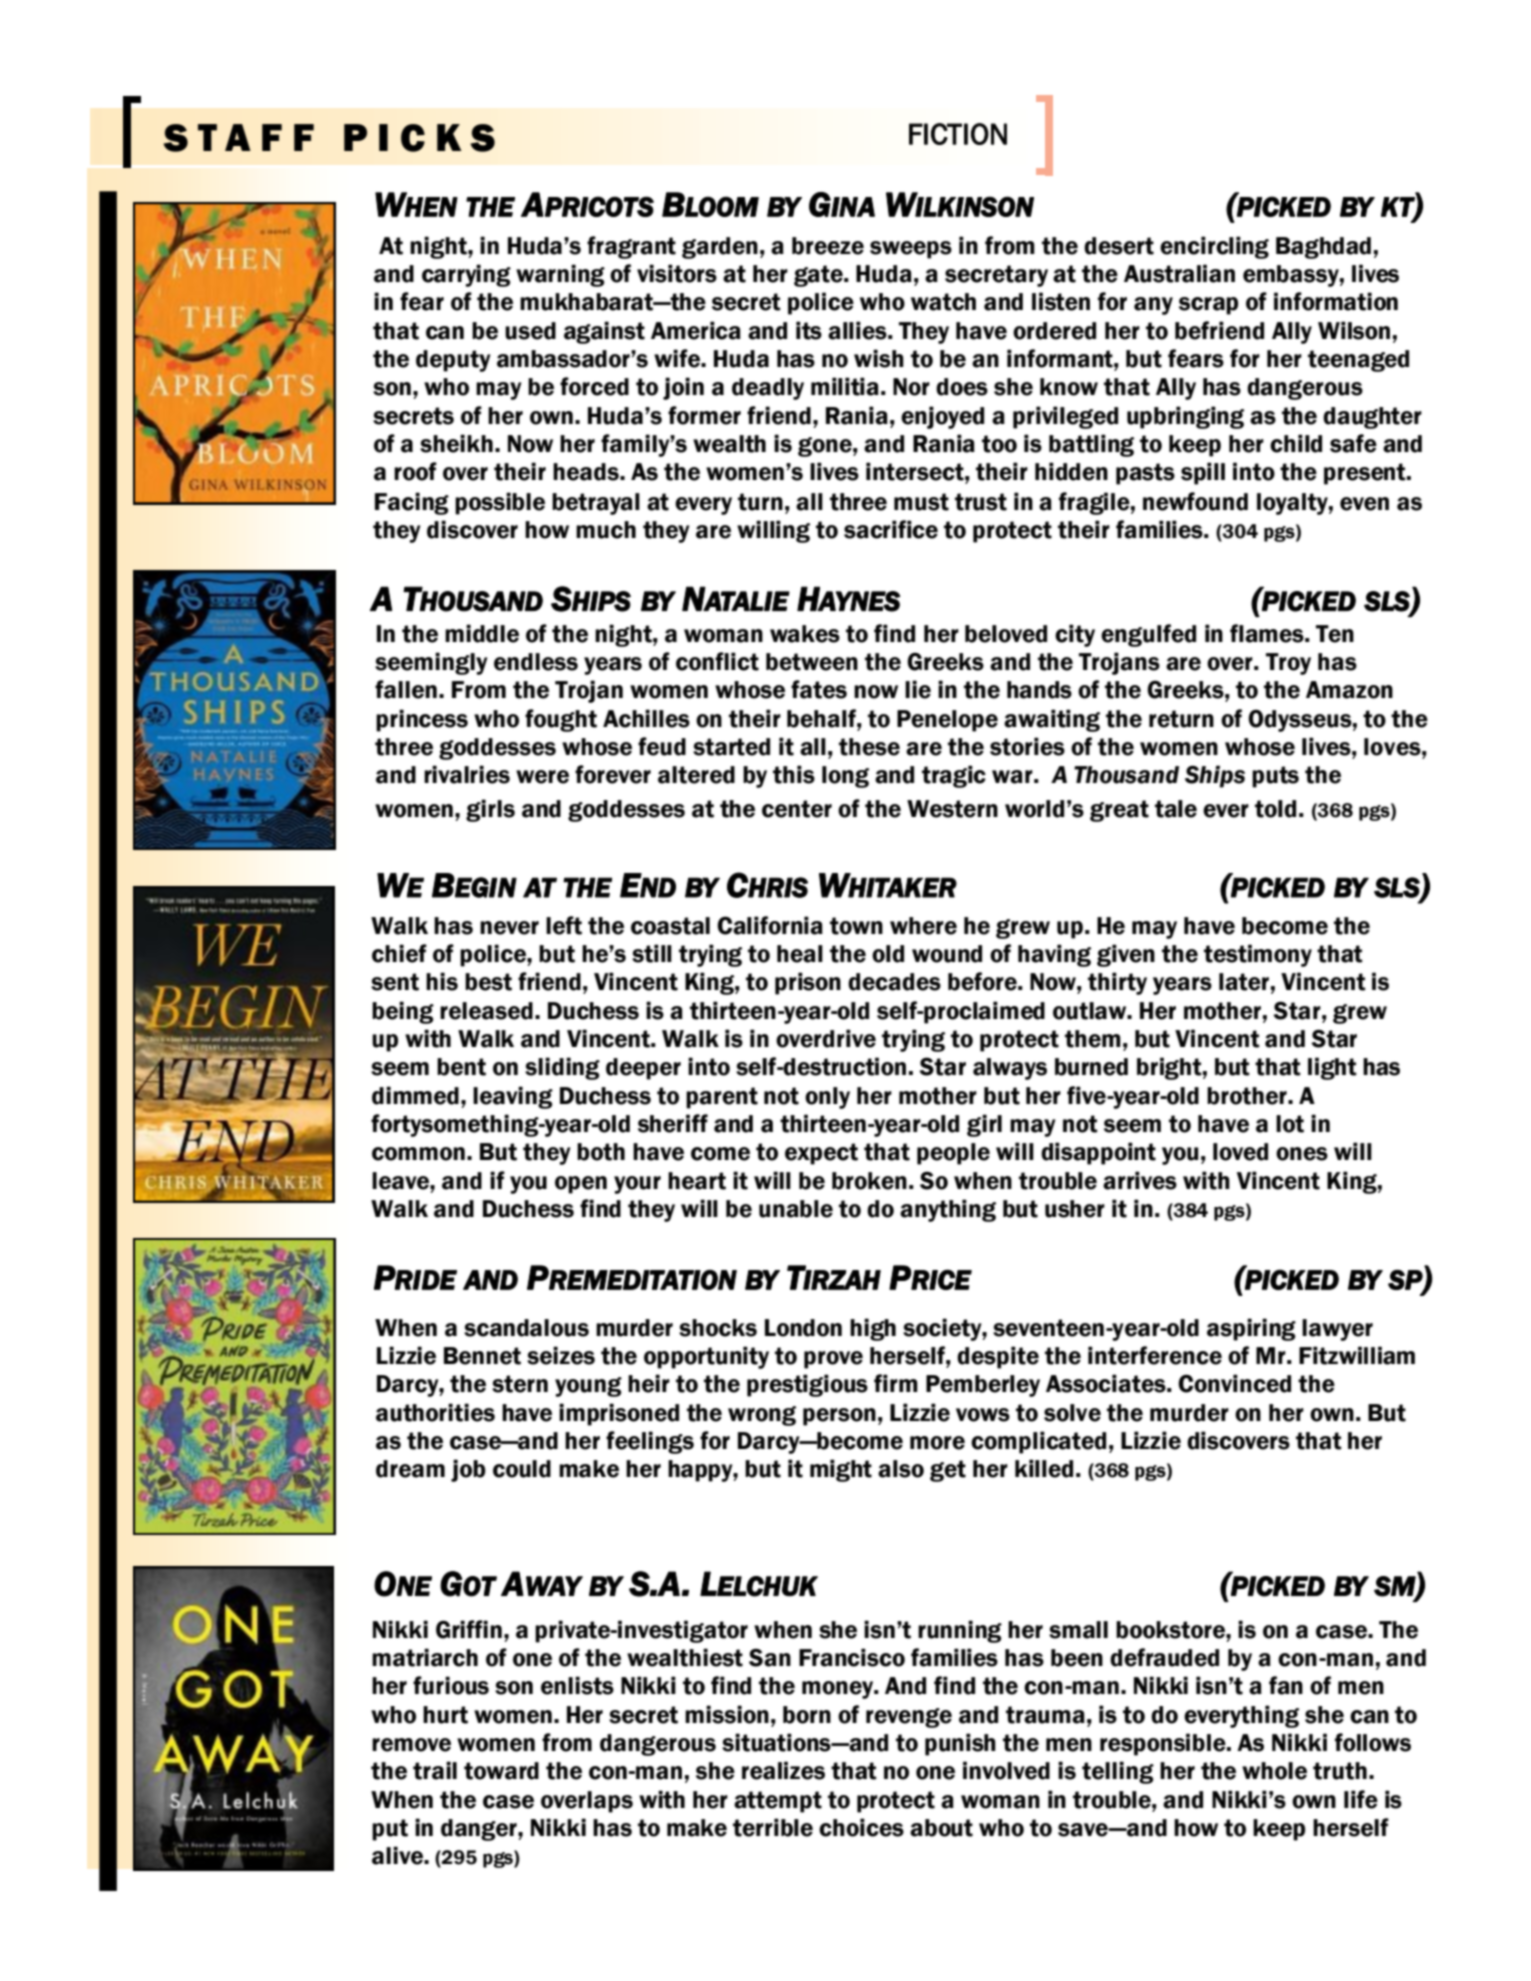 The height and width of the screenshot is (1981, 1531). Describe the element at coordinates (1214, 247) in the screenshot. I see `encircling` at that location.
